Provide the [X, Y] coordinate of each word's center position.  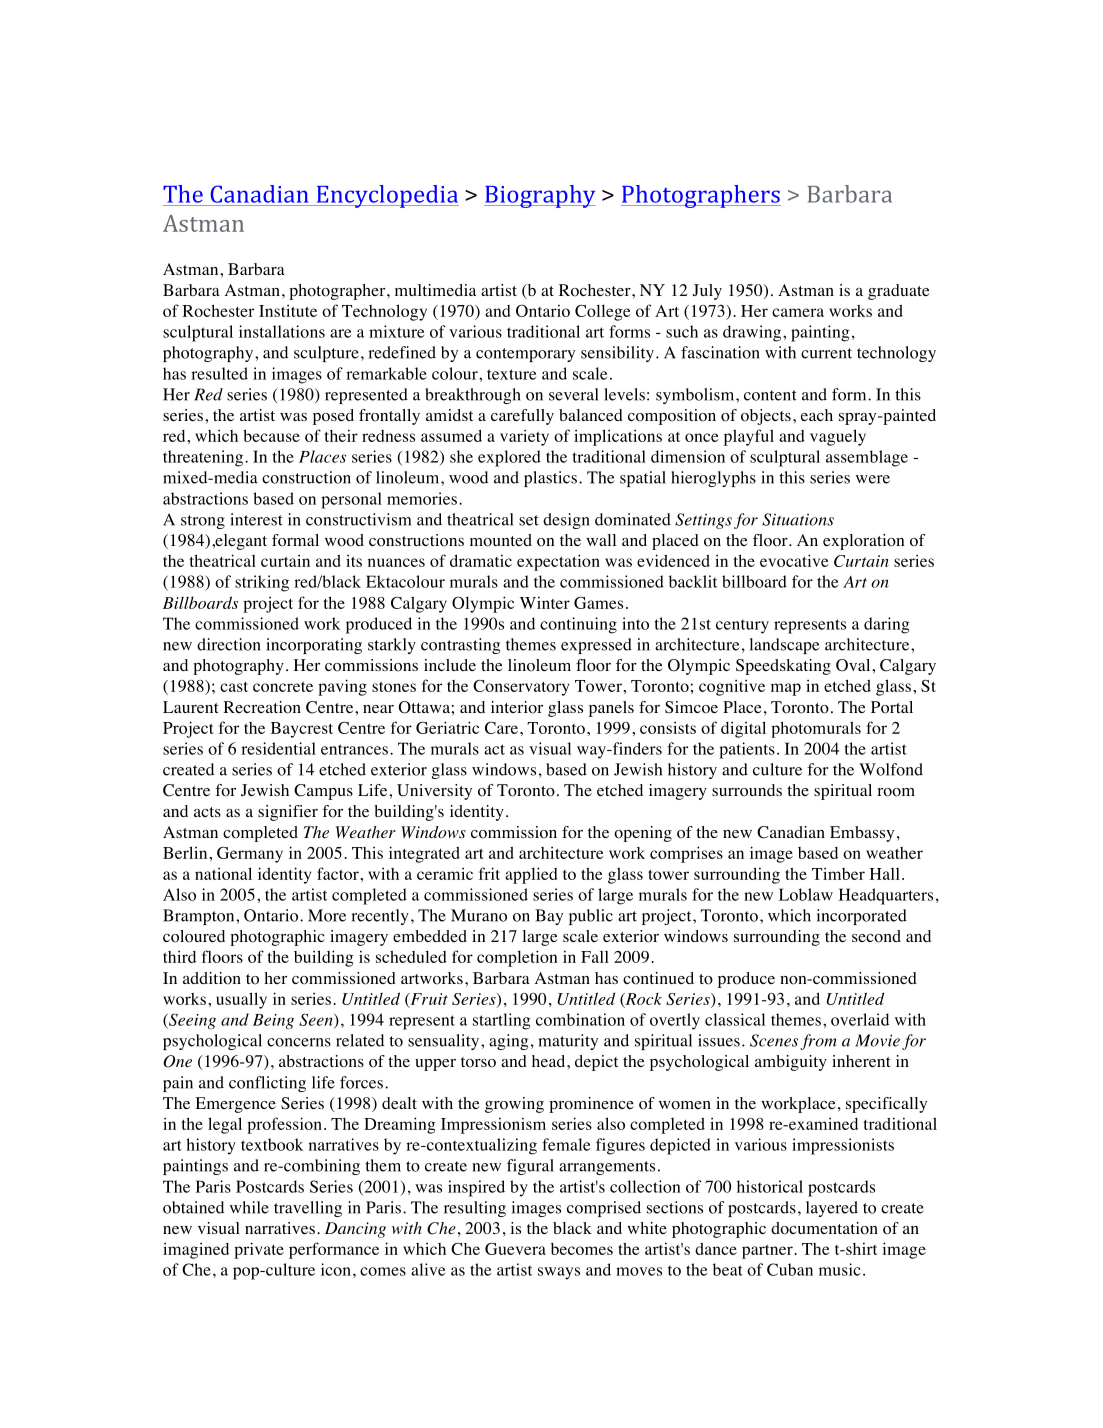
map [786, 689]
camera [798, 312]
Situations [798, 519]
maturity [568, 1042]
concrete [283, 687]
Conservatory [521, 688]
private [259, 1250]
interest [256, 519]
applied [531, 875]
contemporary [525, 355]
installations [282, 331]
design [566, 521]
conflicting [267, 1084]
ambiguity [791, 1063]
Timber [838, 873]
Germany [250, 855]
